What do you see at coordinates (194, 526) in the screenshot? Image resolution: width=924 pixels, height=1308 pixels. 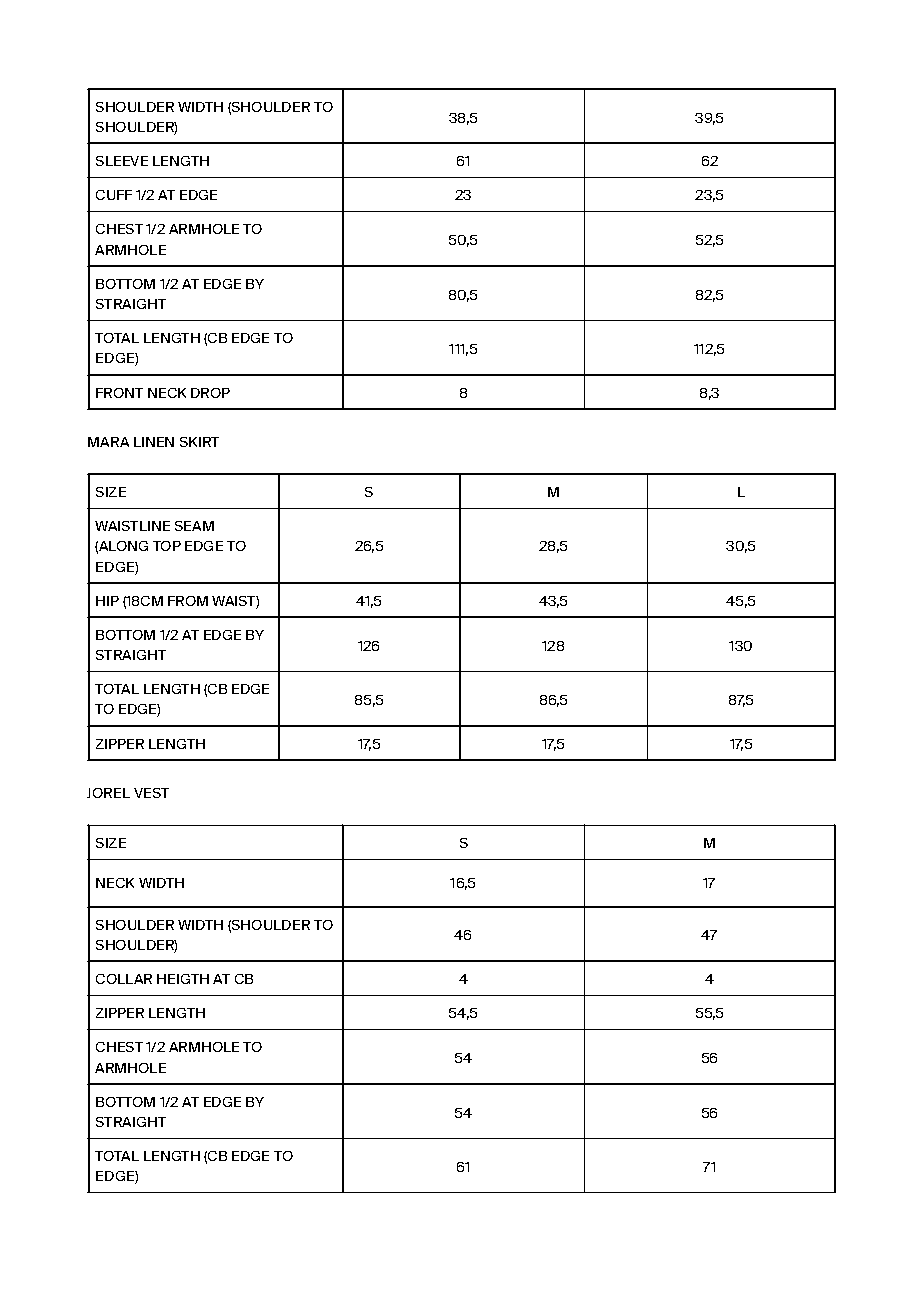 I see `SEAM` at bounding box center [194, 526].
